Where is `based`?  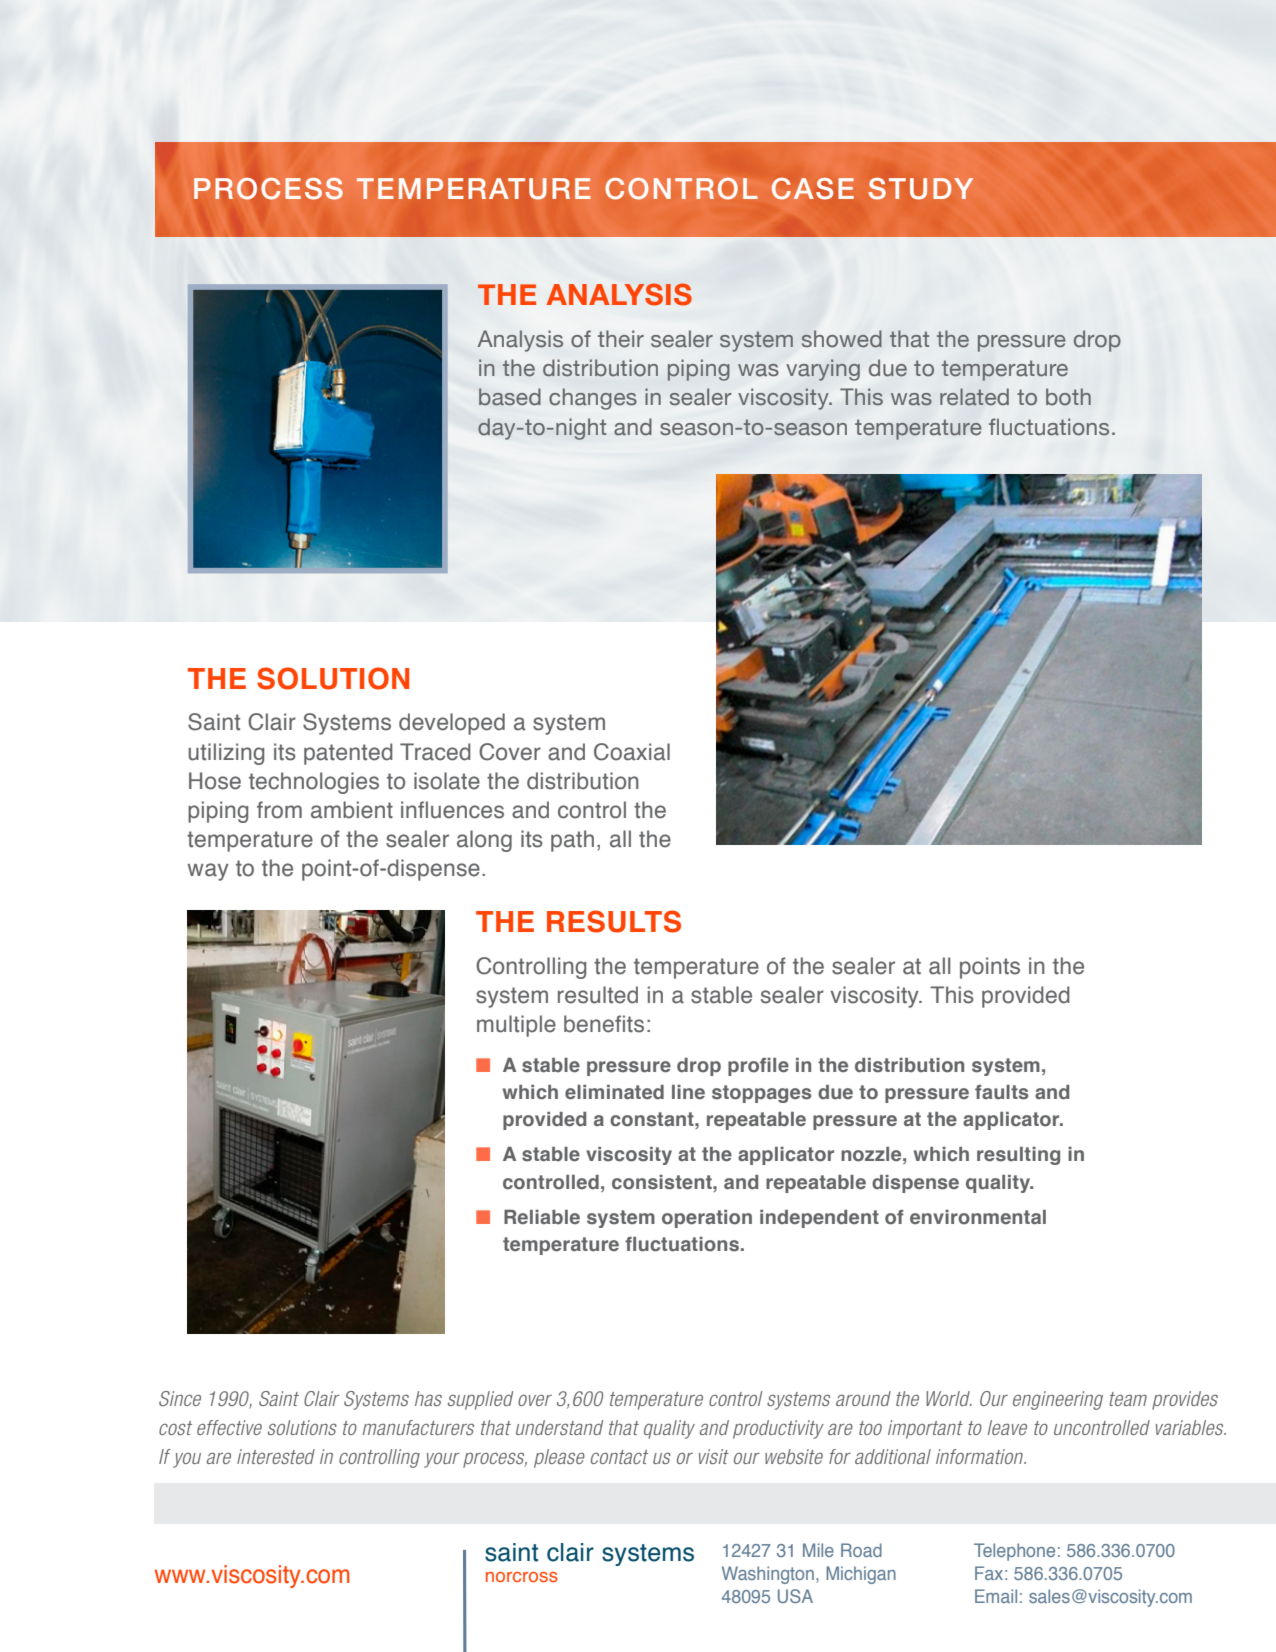 based is located at coordinates (510, 397).
